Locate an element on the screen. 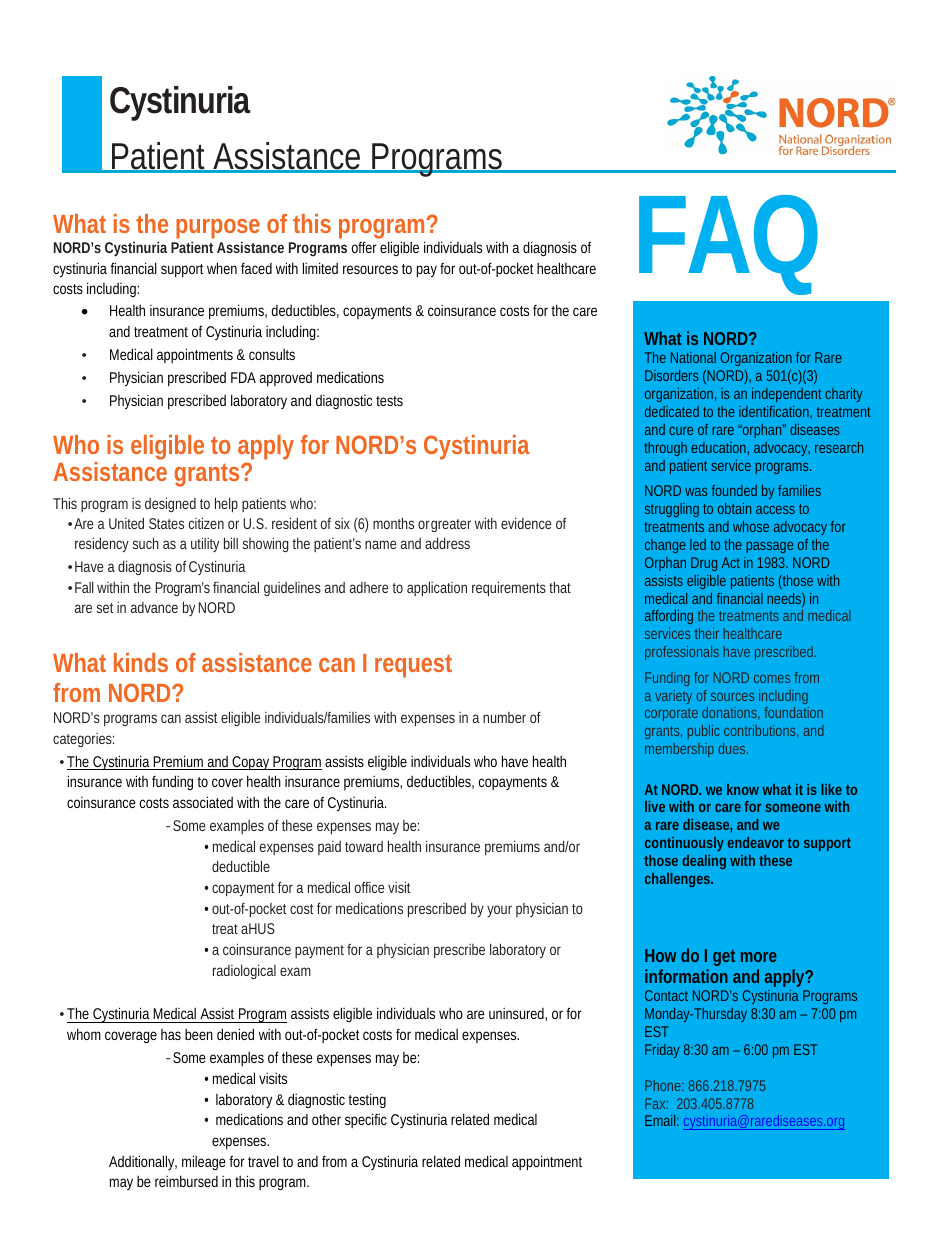 The image size is (952, 1233). number is located at coordinates (504, 717).
